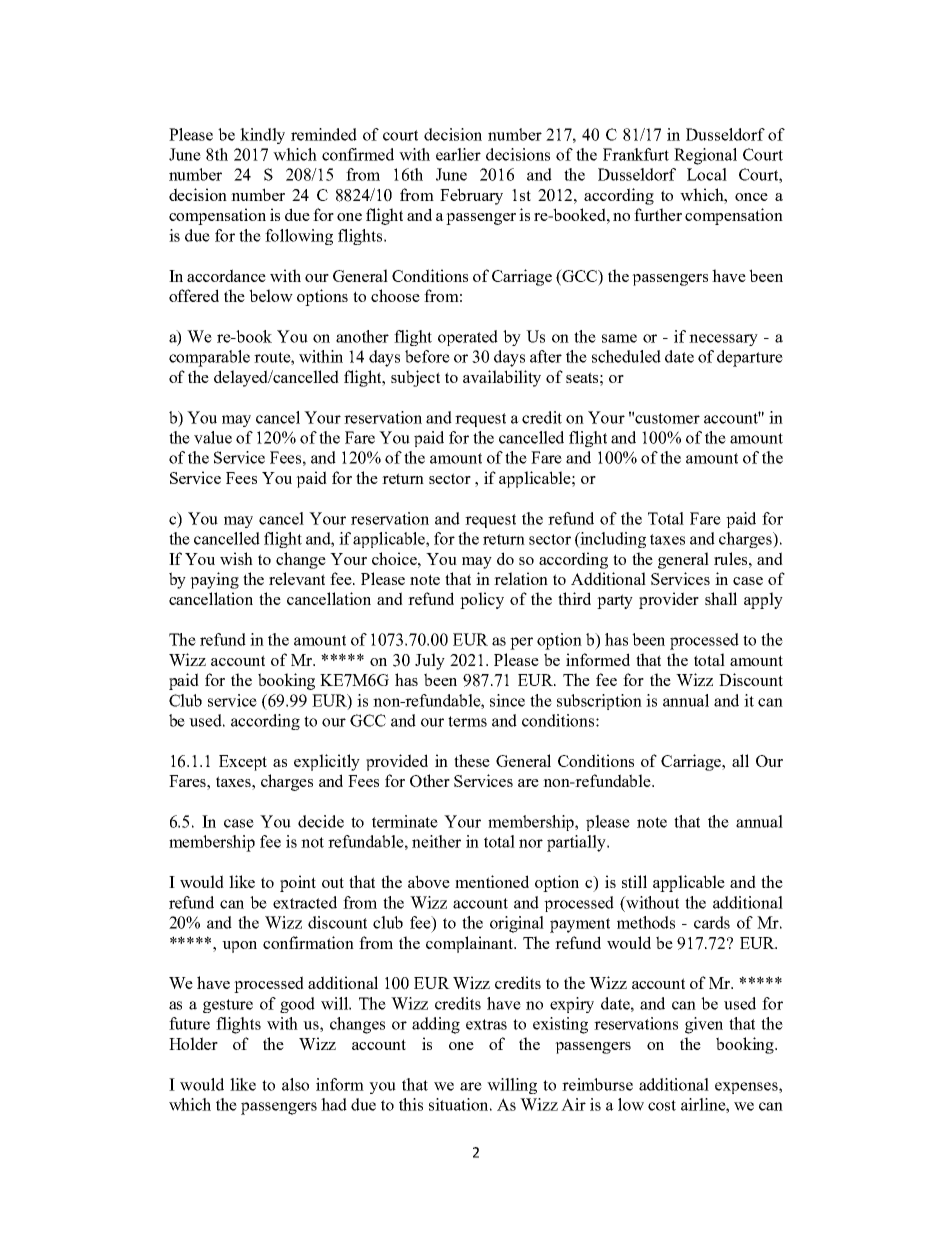  What do you see at coordinates (502, 378) in the image?
I see `availability` at bounding box center [502, 378].
